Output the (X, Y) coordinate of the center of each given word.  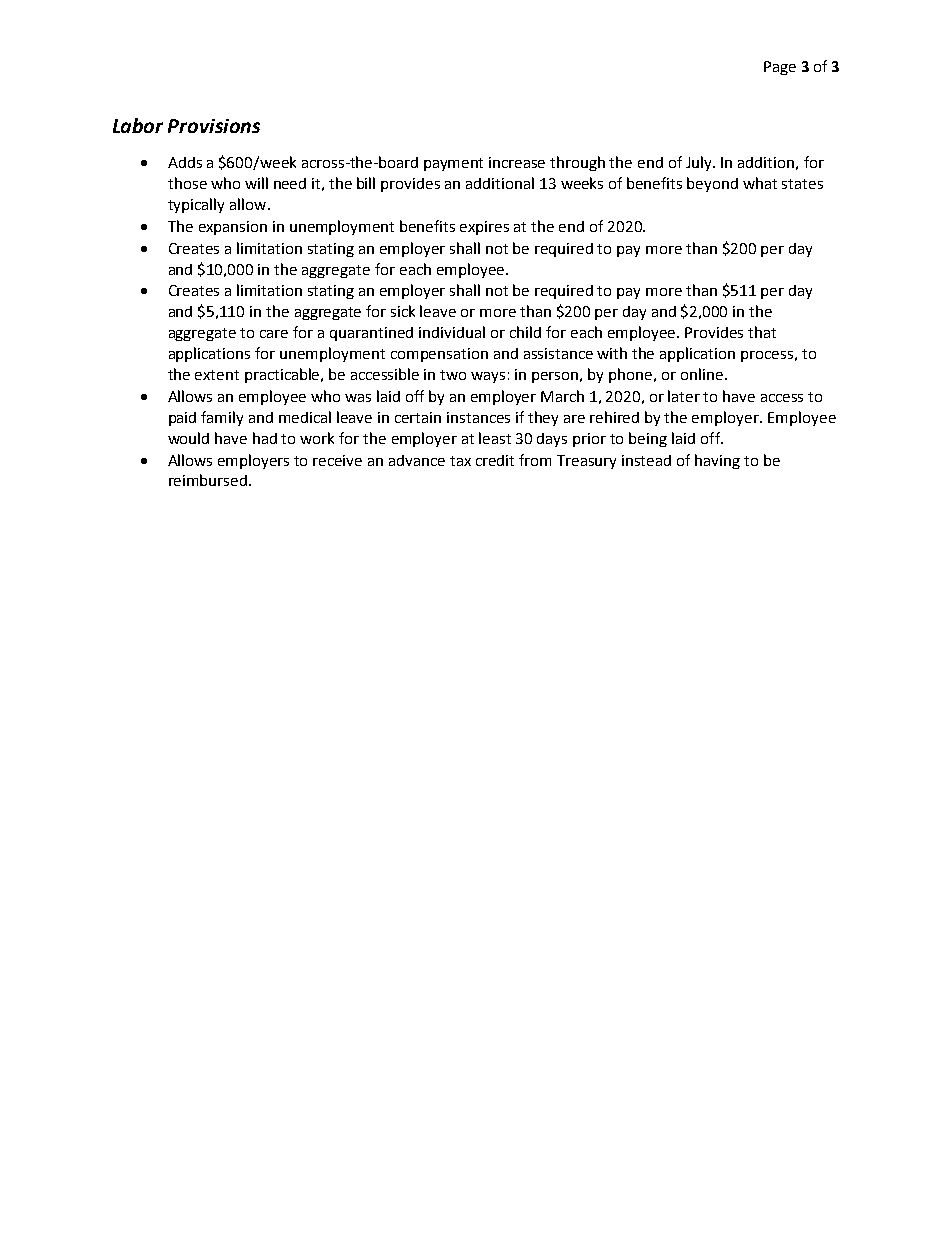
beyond (712, 184)
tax (460, 461)
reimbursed (209, 480)
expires (484, 228)
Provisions (214, 126)
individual (452, 332)
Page (780, 68)
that (762, 332)
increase (517, 162)
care (274, 334)
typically (196, 205)
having (717, 461)
